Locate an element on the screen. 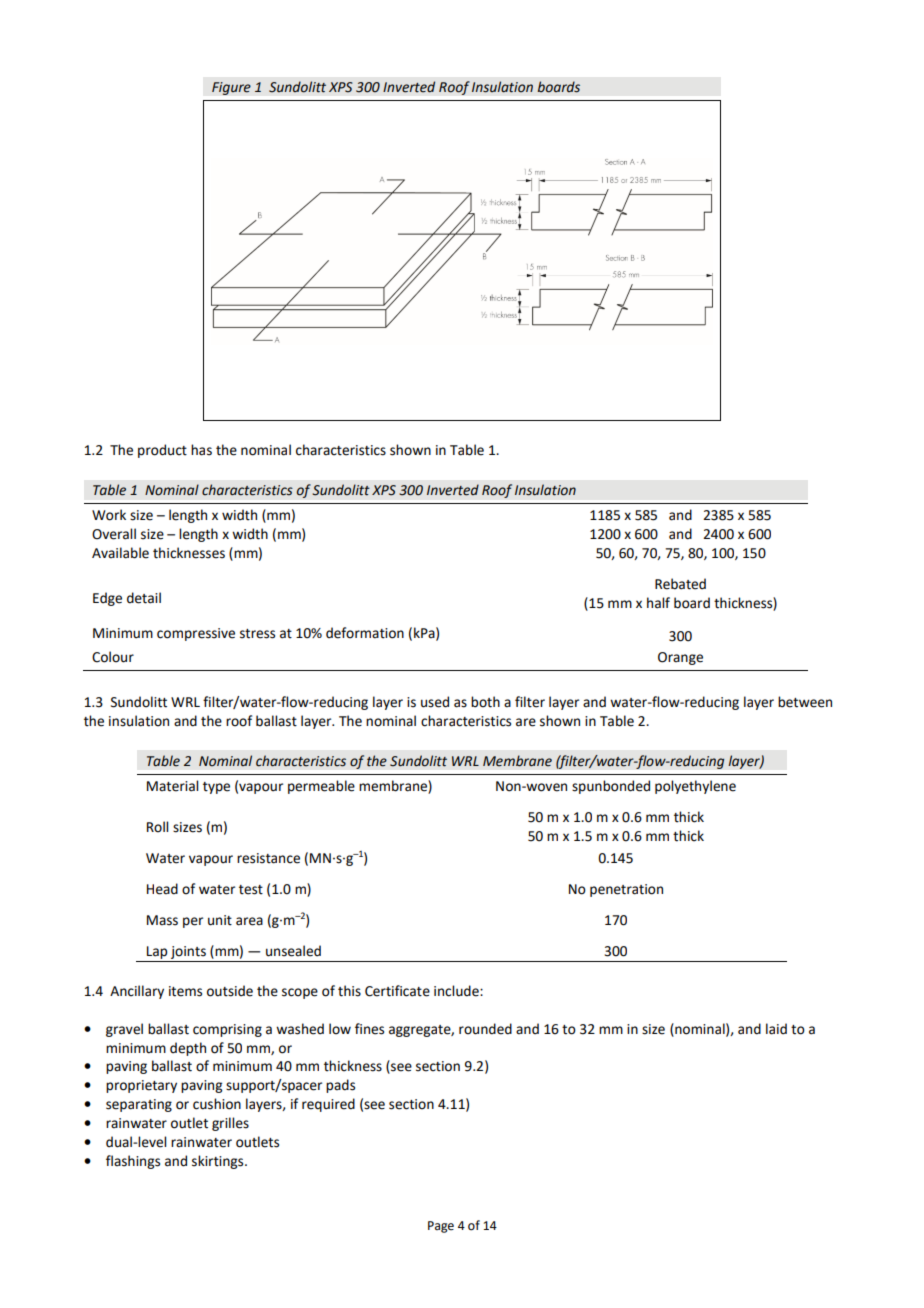 Image resolution: width=924 pixels, height=1308 pixels. used is located at coordinates (435, 702).
